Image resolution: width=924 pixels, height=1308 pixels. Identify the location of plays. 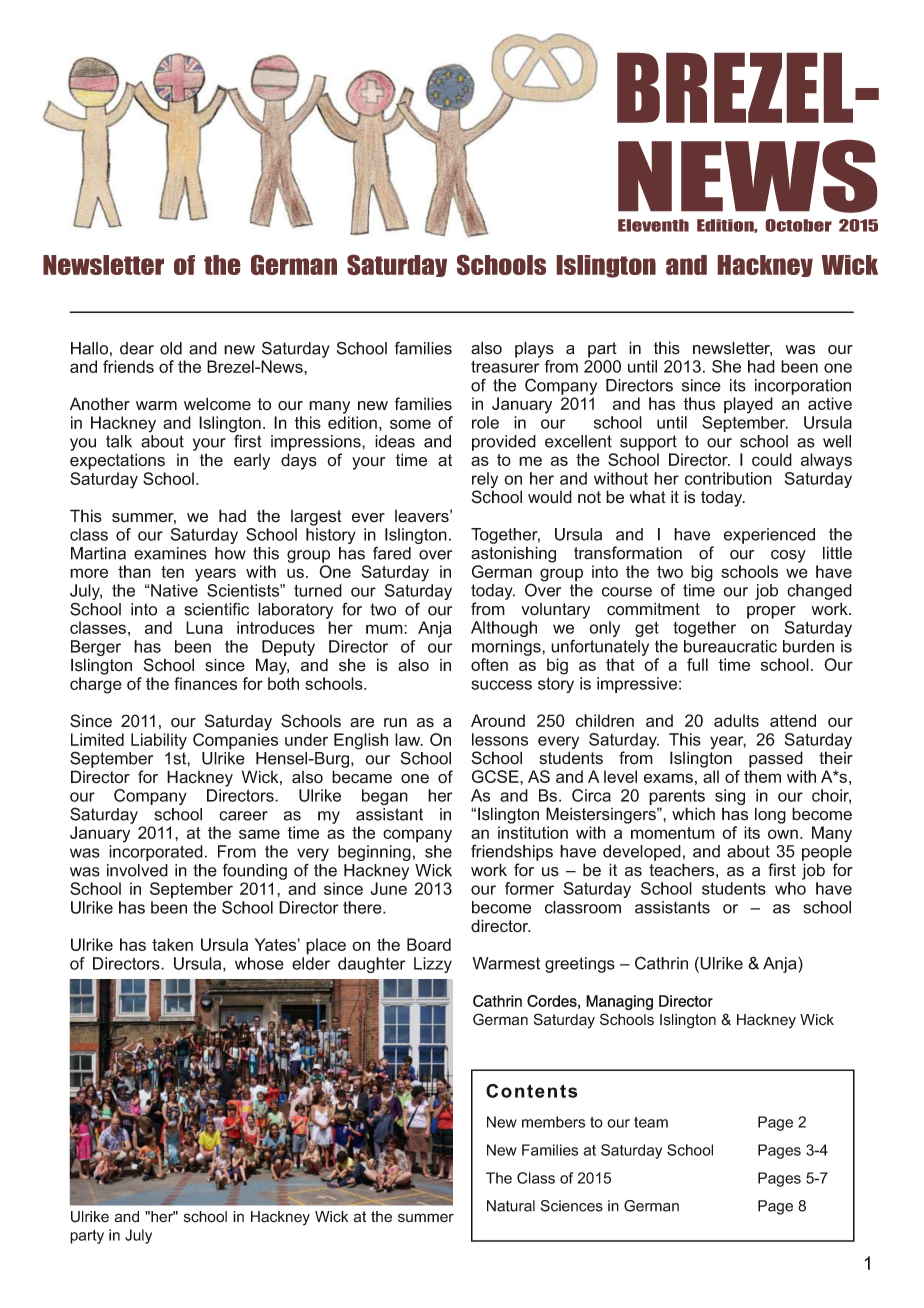
(534, 349).
